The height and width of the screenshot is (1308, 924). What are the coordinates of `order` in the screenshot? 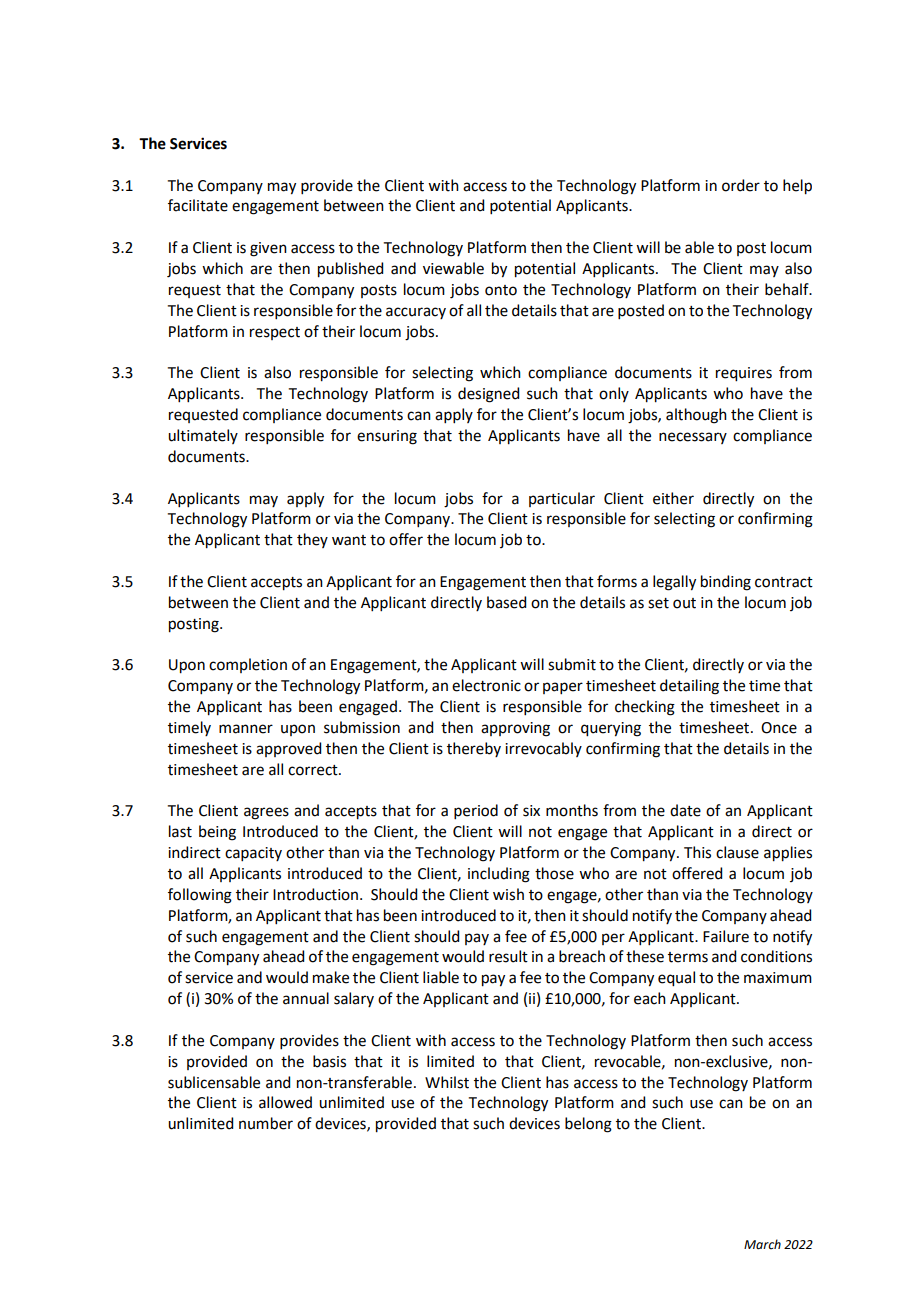 It's located at (741, 185).
